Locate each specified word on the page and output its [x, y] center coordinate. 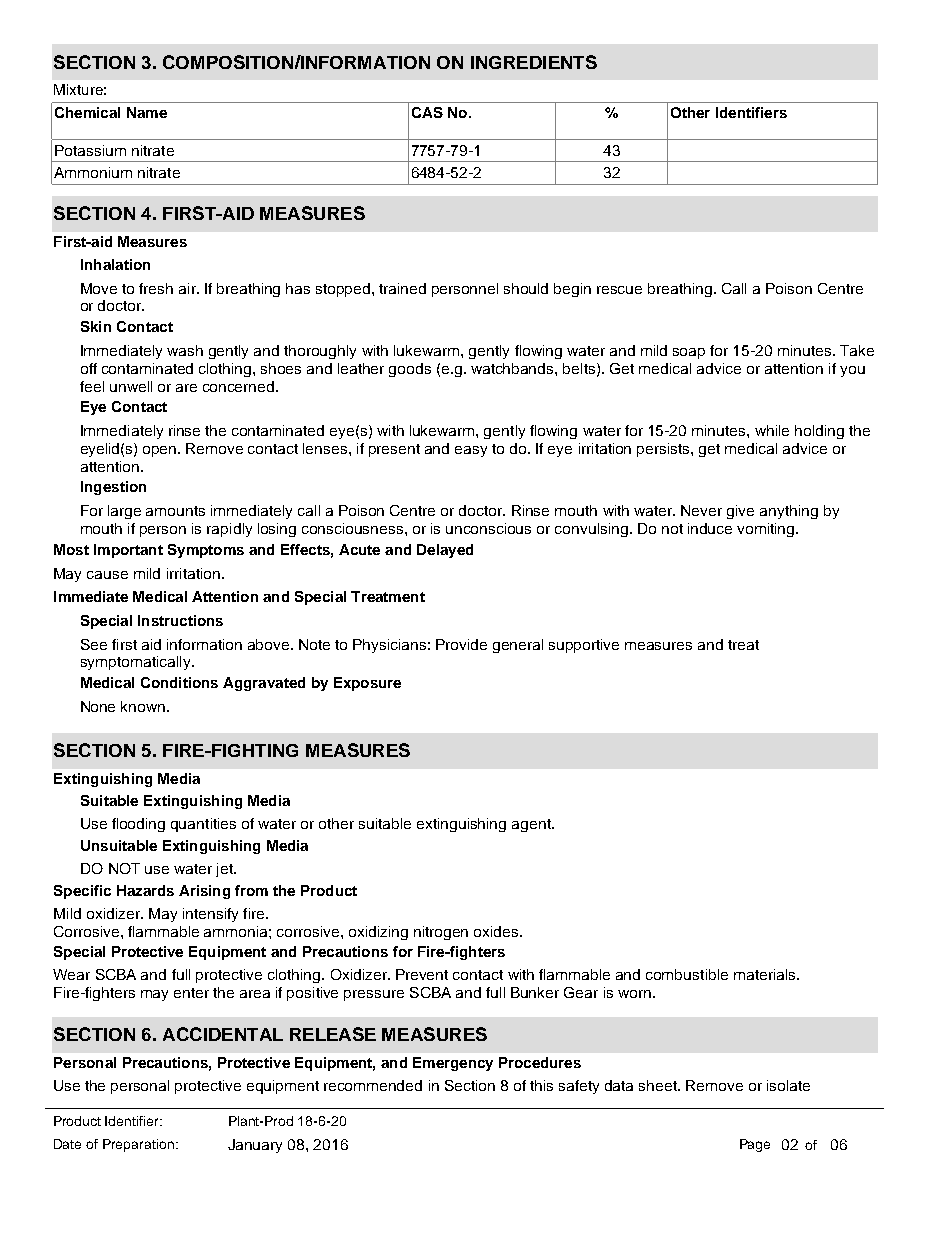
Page [755, 1145]
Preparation [138, 1145]
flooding [138, 825]
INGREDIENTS [534, 62]
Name [147, 112]
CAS [427, 112]
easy [471, 451]
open [161, 451]
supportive [584, 646]
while [772, 430]
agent [532, 825]
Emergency [453, 1064]
